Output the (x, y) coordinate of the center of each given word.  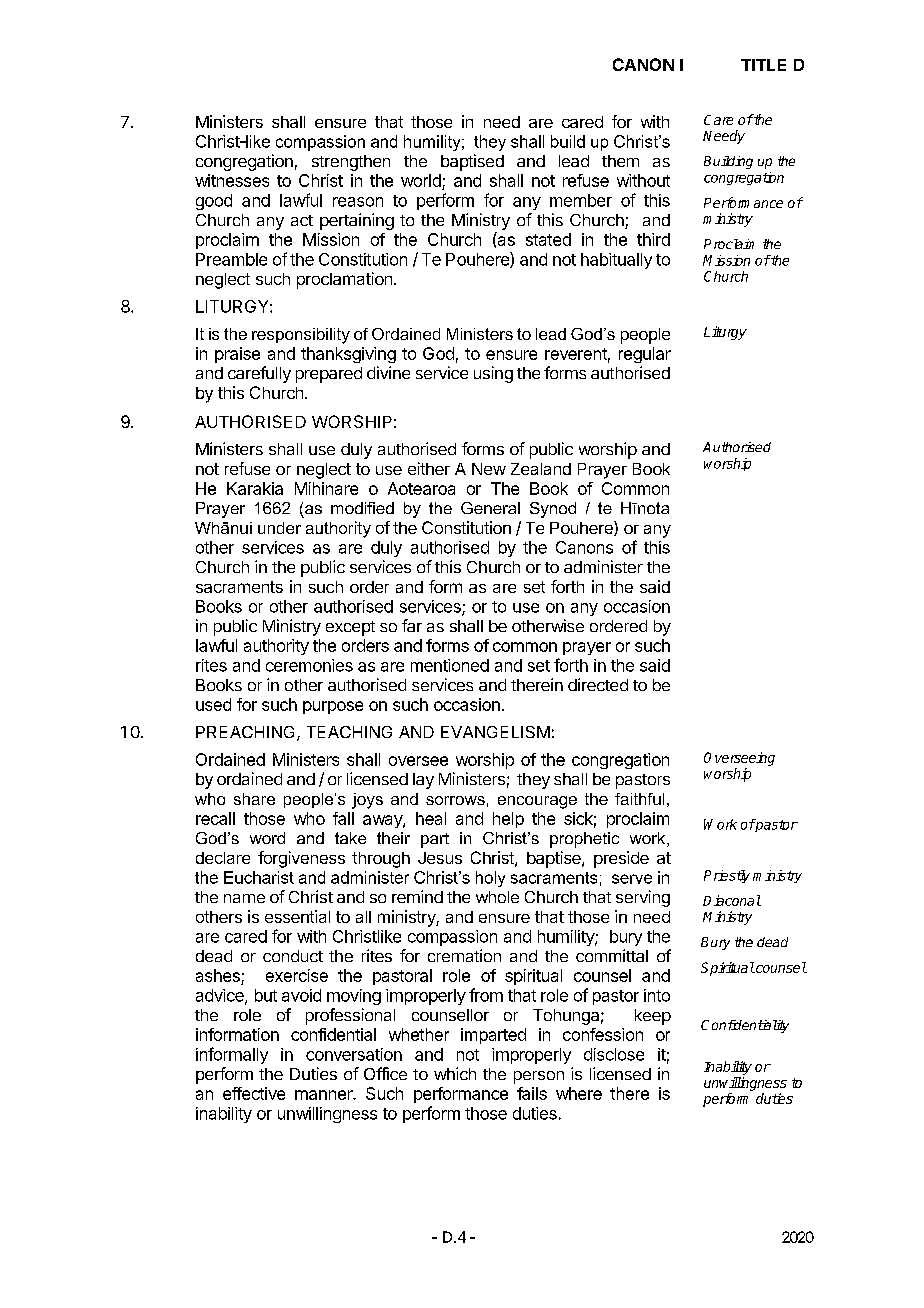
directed (598, 684)
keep (653, 1017)
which (455, 1073)
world (422, 182)
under (279, 528)
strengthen (351, 163)
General (490, 508)
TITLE (763, 65)
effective (254, 1093)
